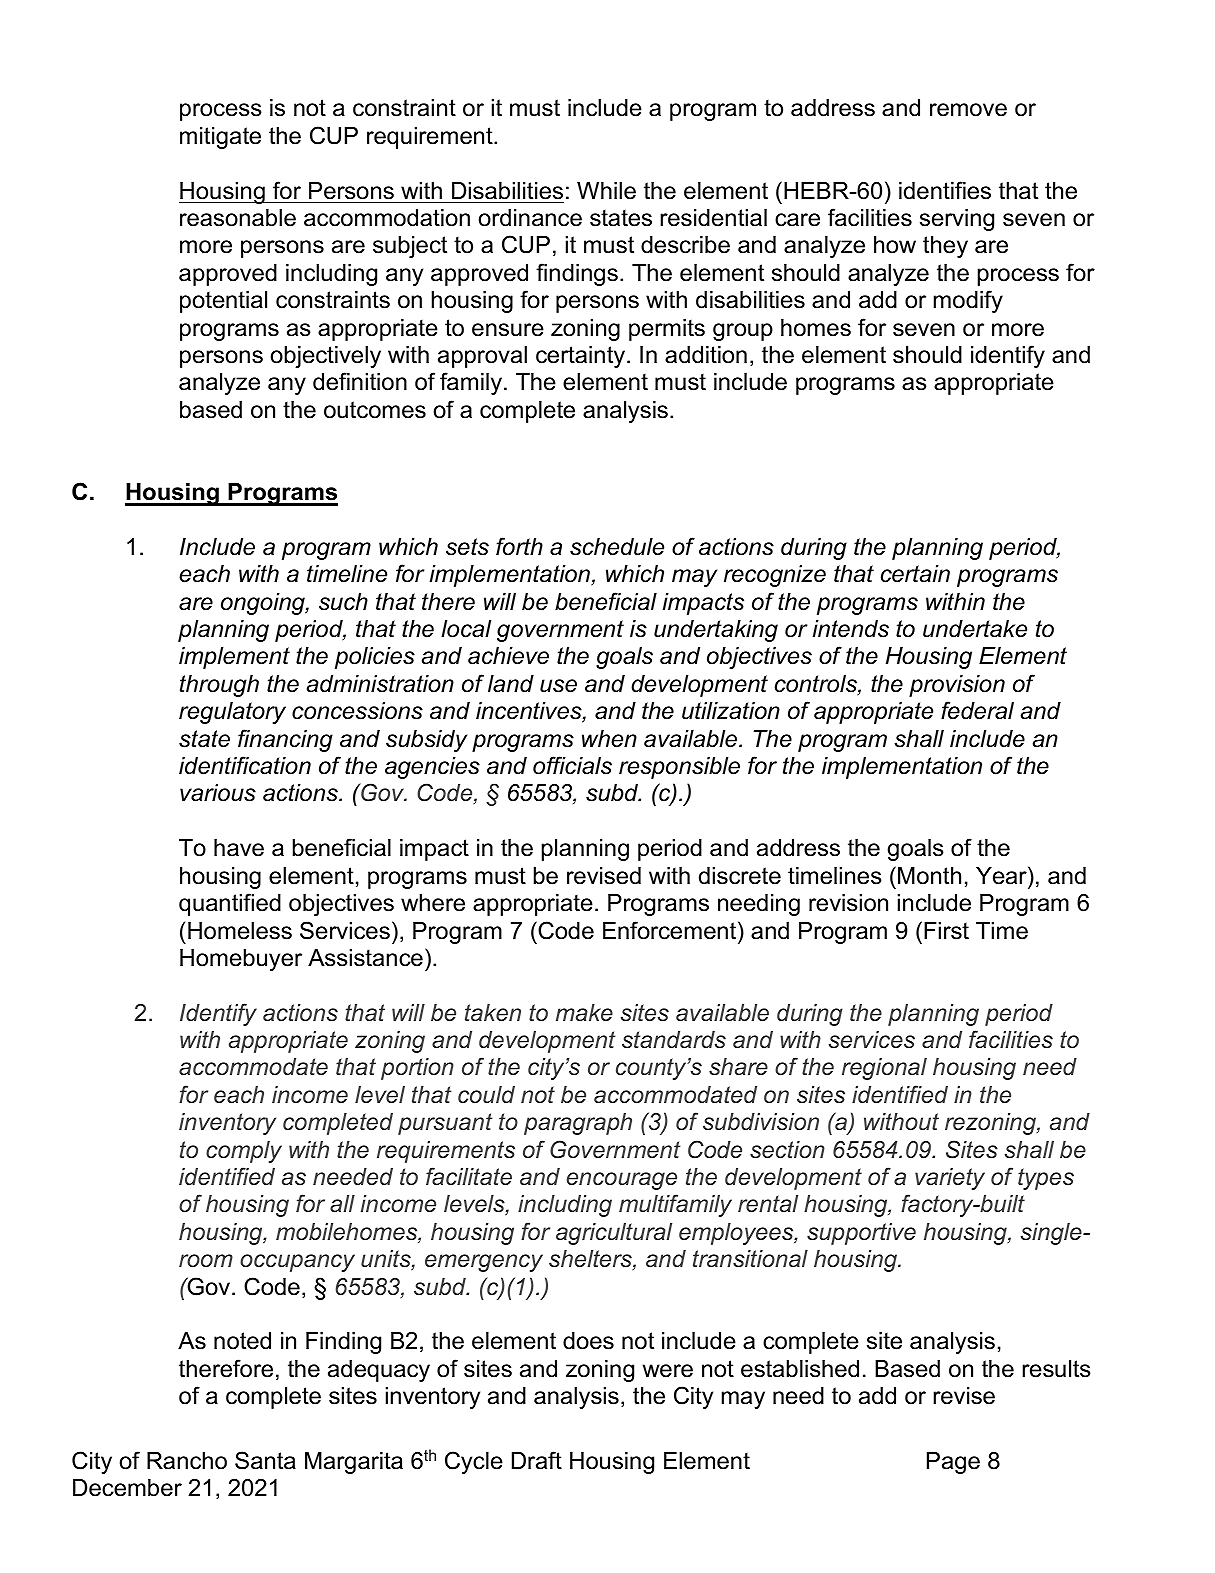 This screenshot has width=1215, height=1573. What do you see at coordinates (945, 190) in the screenshot?
I see `identifies` at bounding box center [945, 190].
